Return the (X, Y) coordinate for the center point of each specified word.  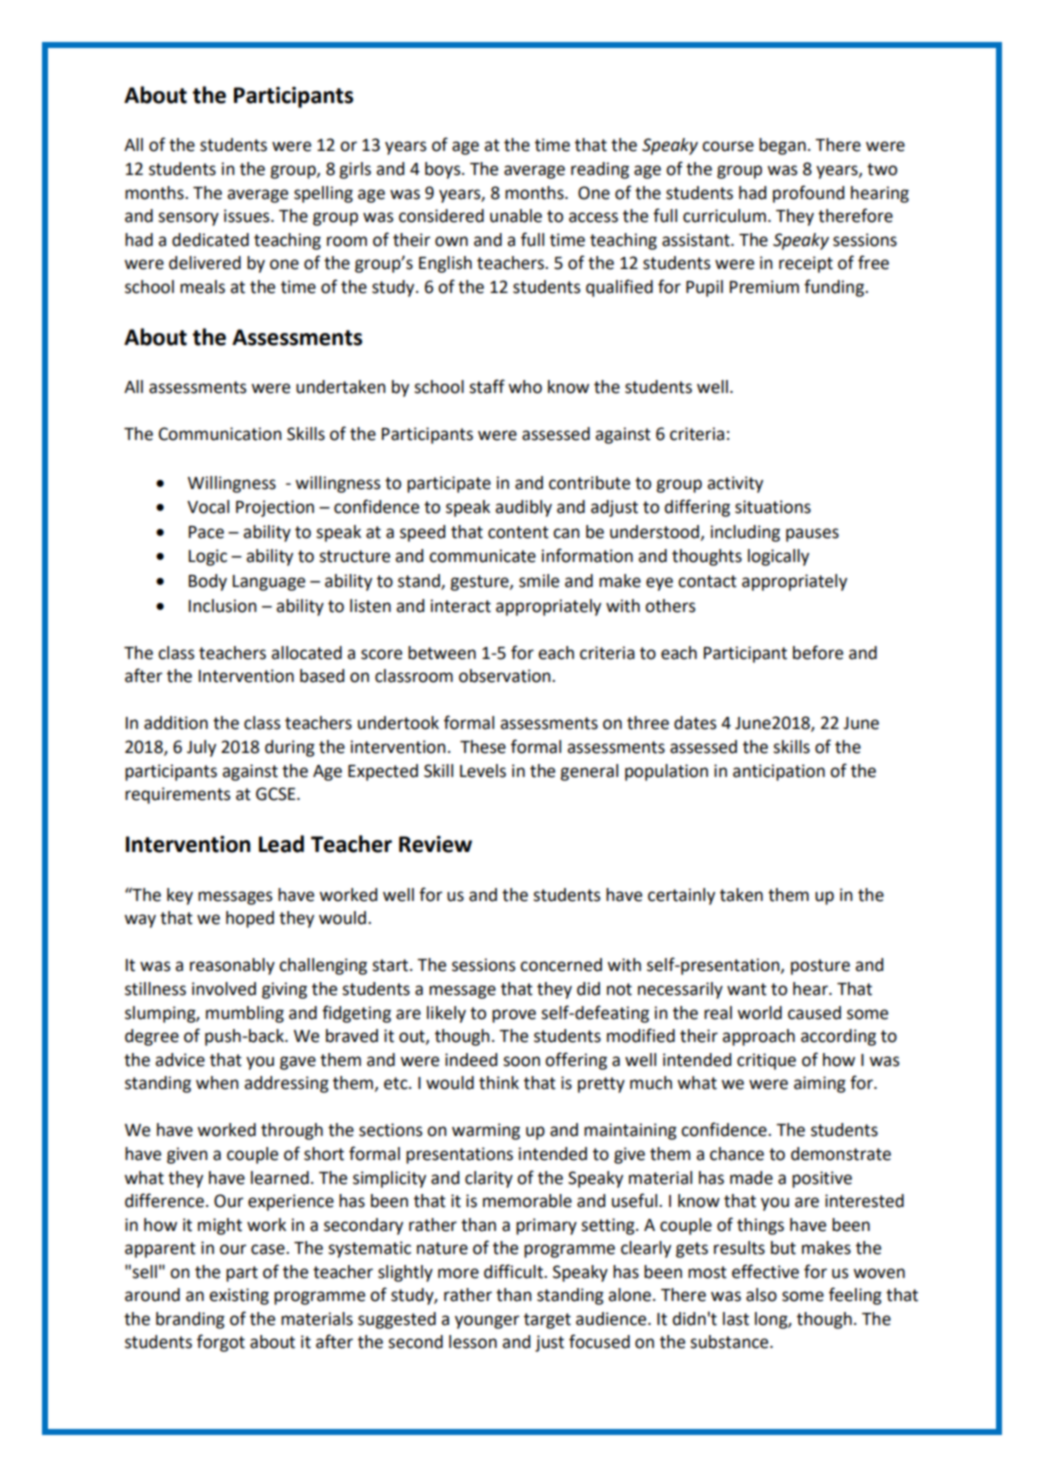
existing (239, 1296)
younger (487, 1322)
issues (248, 216)
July (201, 748)
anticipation (779, 772)
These (483, 747)
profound (808, 194)
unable (516, 216)
